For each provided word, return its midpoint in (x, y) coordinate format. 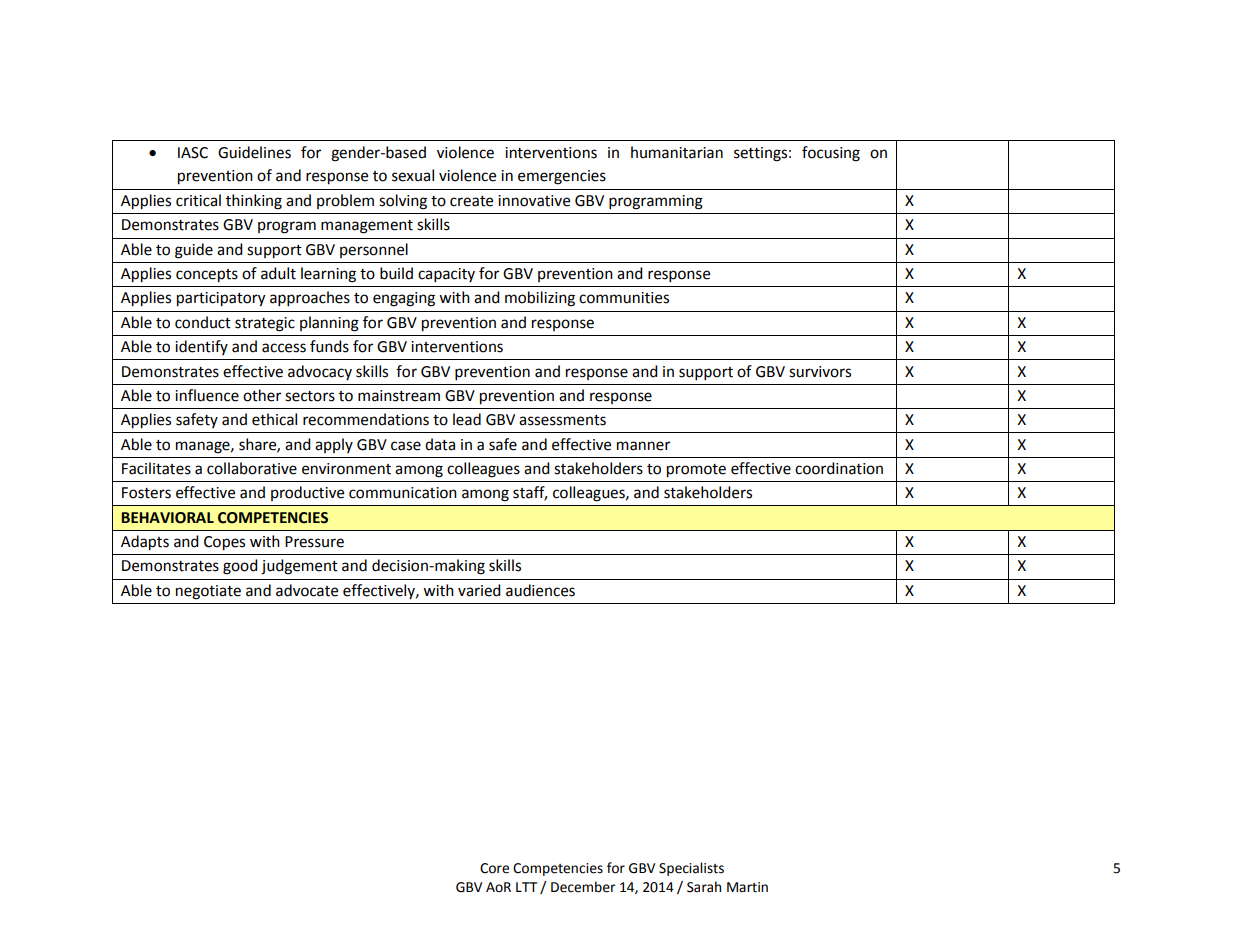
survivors (820, 372)
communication (403, 493)
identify (201, 347)
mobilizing (540, 299)
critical (198, 200)
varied (479, 590)
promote (696, 471)
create (471, 201)
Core (494, 868)
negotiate (208, 592)
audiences (540, 590)
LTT (526, 887)
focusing (831, 154)
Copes (224, 543)
